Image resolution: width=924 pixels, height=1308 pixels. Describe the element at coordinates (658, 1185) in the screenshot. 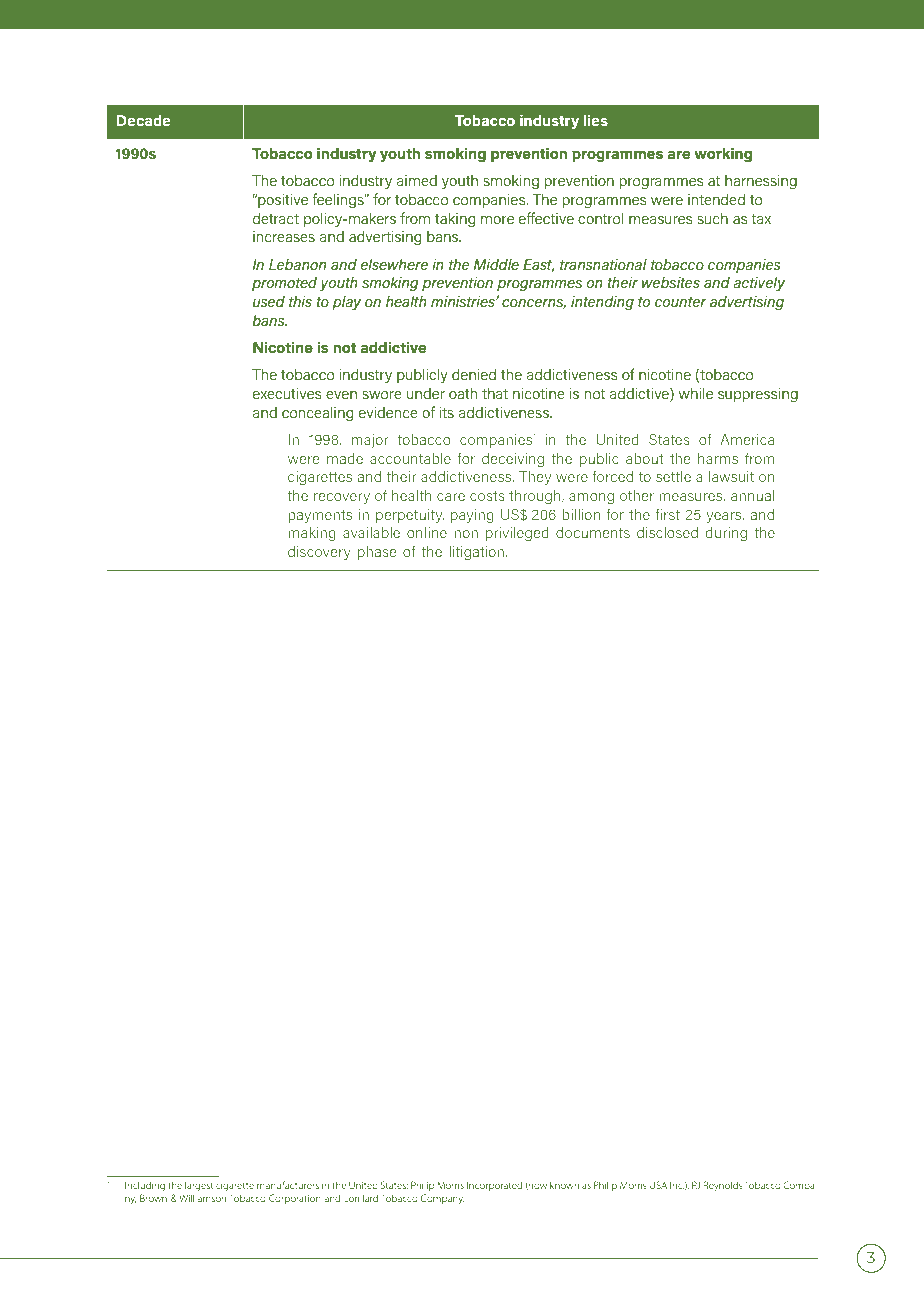

I see `USA` at that location.
